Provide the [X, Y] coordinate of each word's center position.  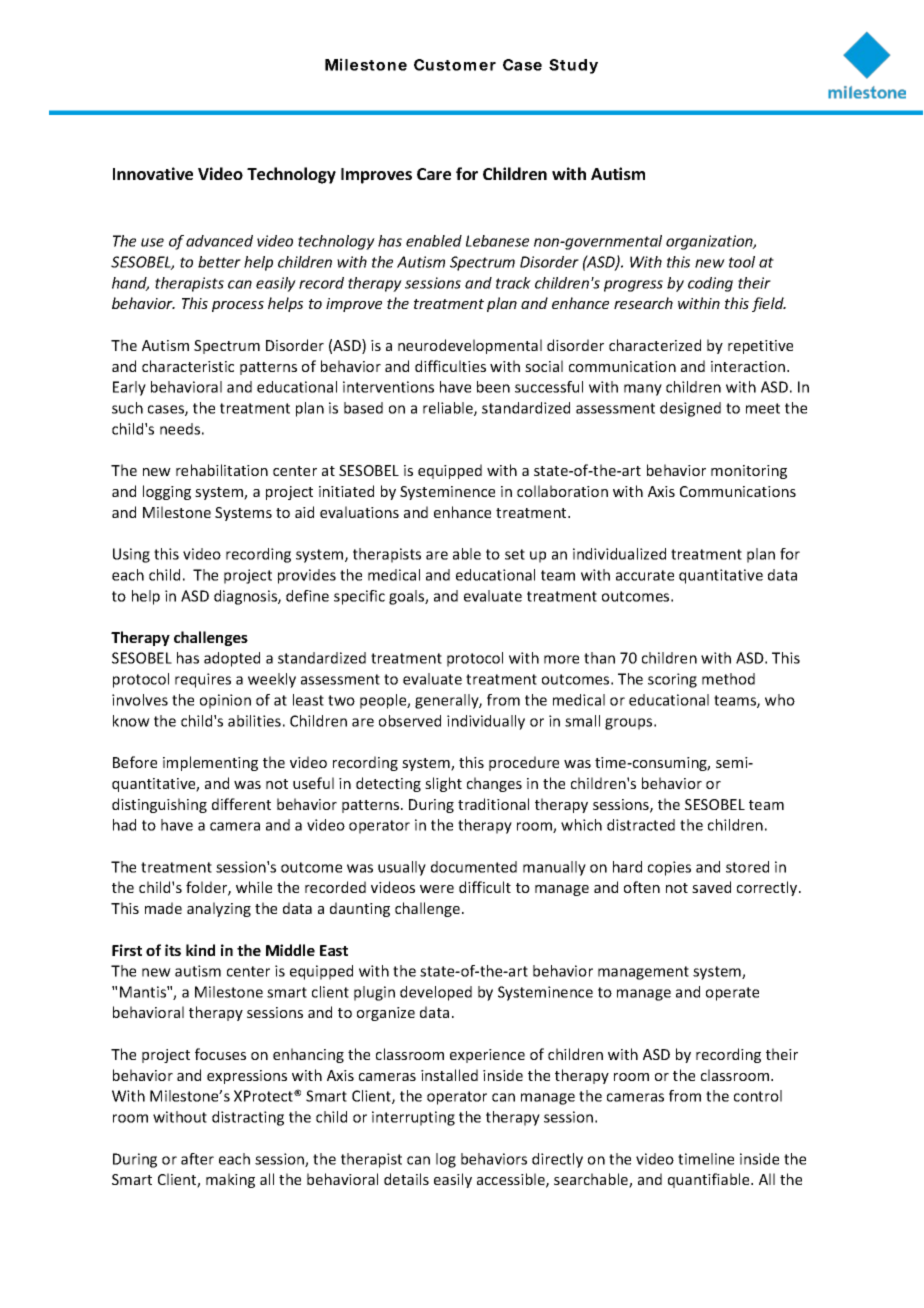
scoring [672, 680]
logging [167, 492]
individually [486, 722]
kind [200, 950]
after [197, 1159]
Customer [455, 65]
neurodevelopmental [470, 346]
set [515, 554]
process [238, 306]
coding [710, 284]
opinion [225, 701]
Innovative [153, 173]
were [437, 889]
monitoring [749, 472]
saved [711, 887]
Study [573, 66]
